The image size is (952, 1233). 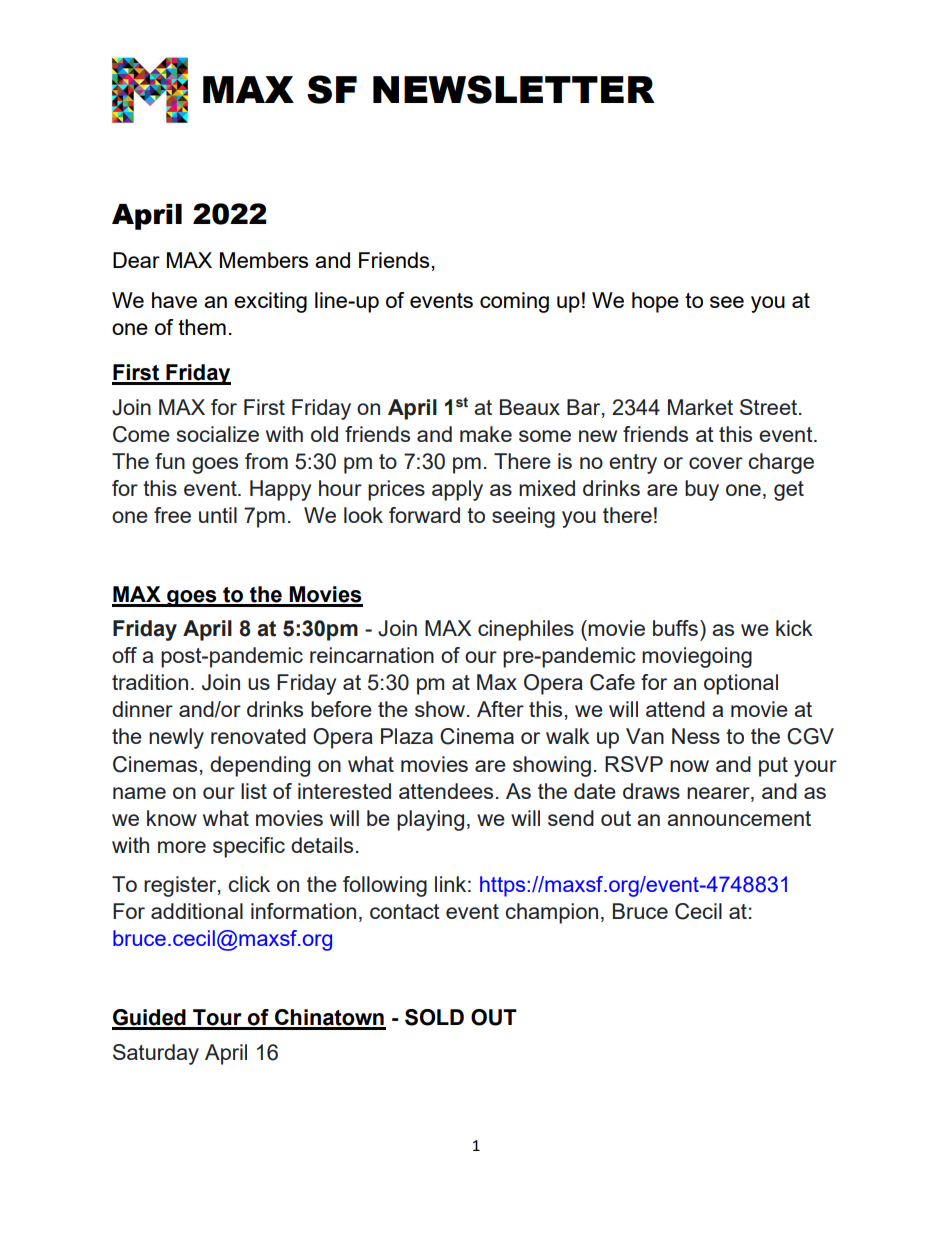 What do you see at coordinates (514, 89) in the image?
I see `NEWSLETTER` at bounding box center [514, 89].
